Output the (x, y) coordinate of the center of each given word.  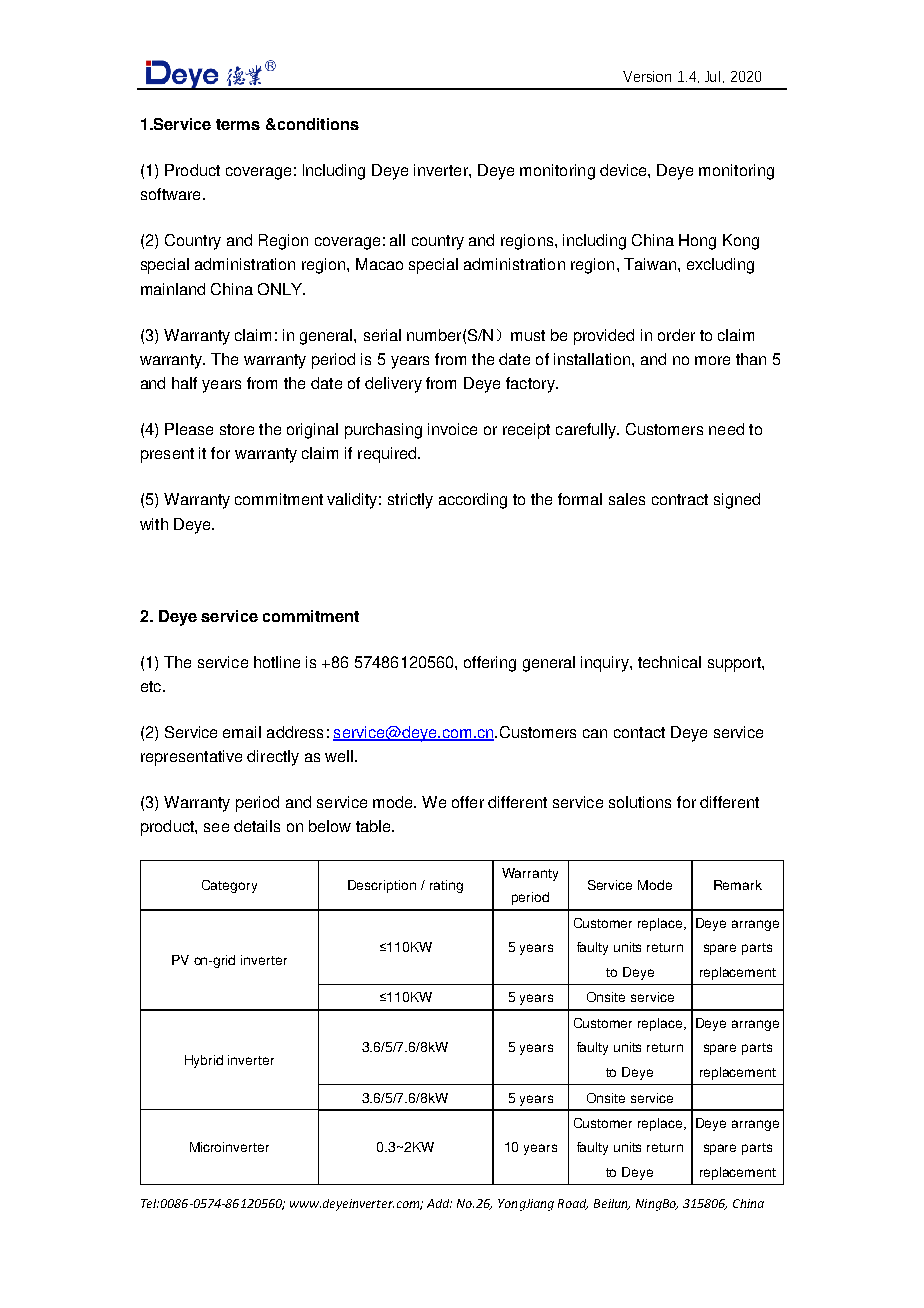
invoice (452, 429)
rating (446, 886)
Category (229, 886)
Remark (738, 885)
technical (669, 662)
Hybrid (204, 1061)
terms (238, 124)
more (712, 360)
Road (573, 1204)
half (184, 383)
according (473, 501)
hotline (277, 662)
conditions (317, 124)
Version (647, 76)
